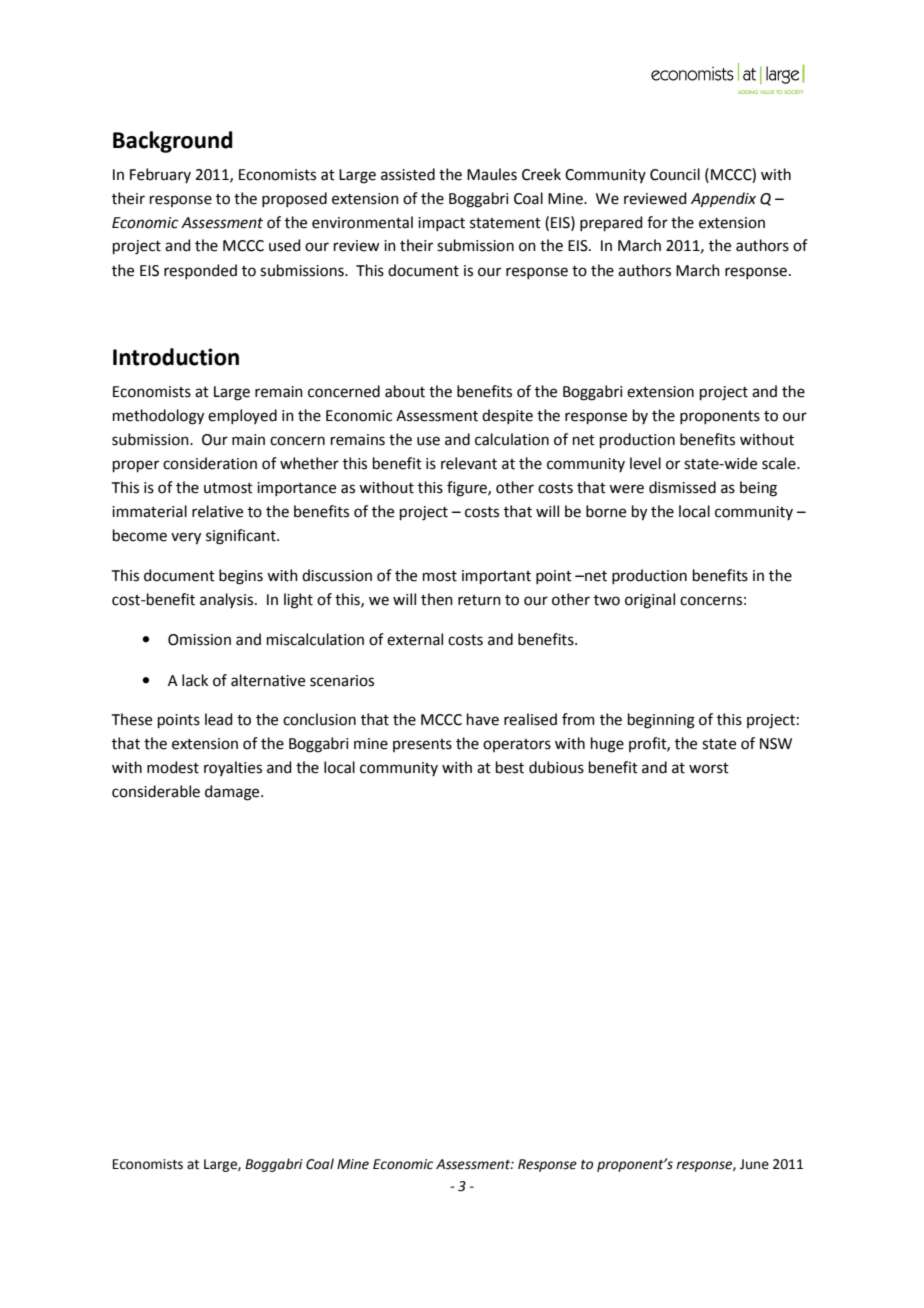 This screenshot has height=1308, width=924. I want to click on about, so click(405, 391).
